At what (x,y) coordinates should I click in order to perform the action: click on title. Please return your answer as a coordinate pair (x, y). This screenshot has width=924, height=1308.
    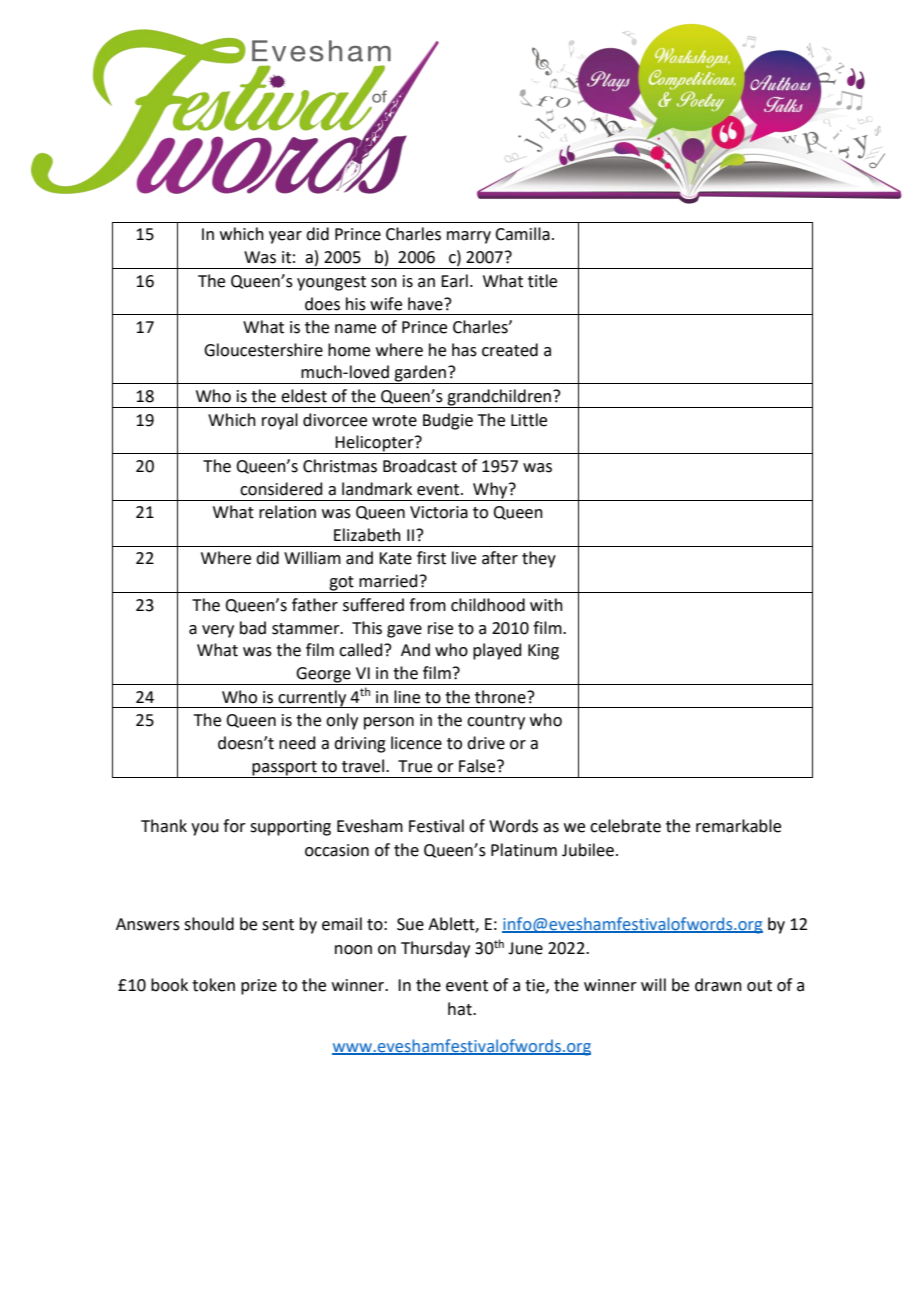
    Looking at the image, I should click on (542, 281).
